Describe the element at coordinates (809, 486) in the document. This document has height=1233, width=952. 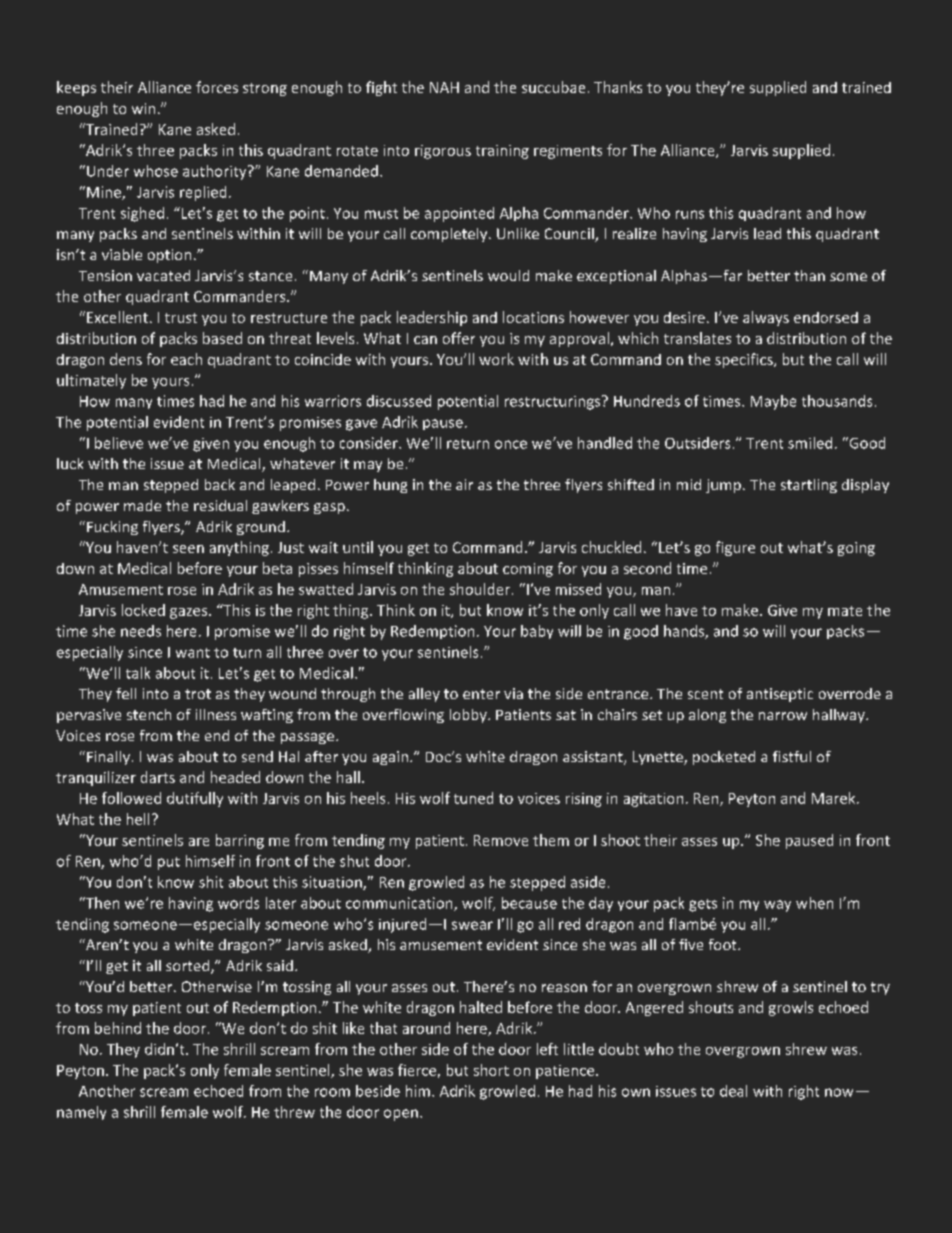
I see `startling` at that location.
